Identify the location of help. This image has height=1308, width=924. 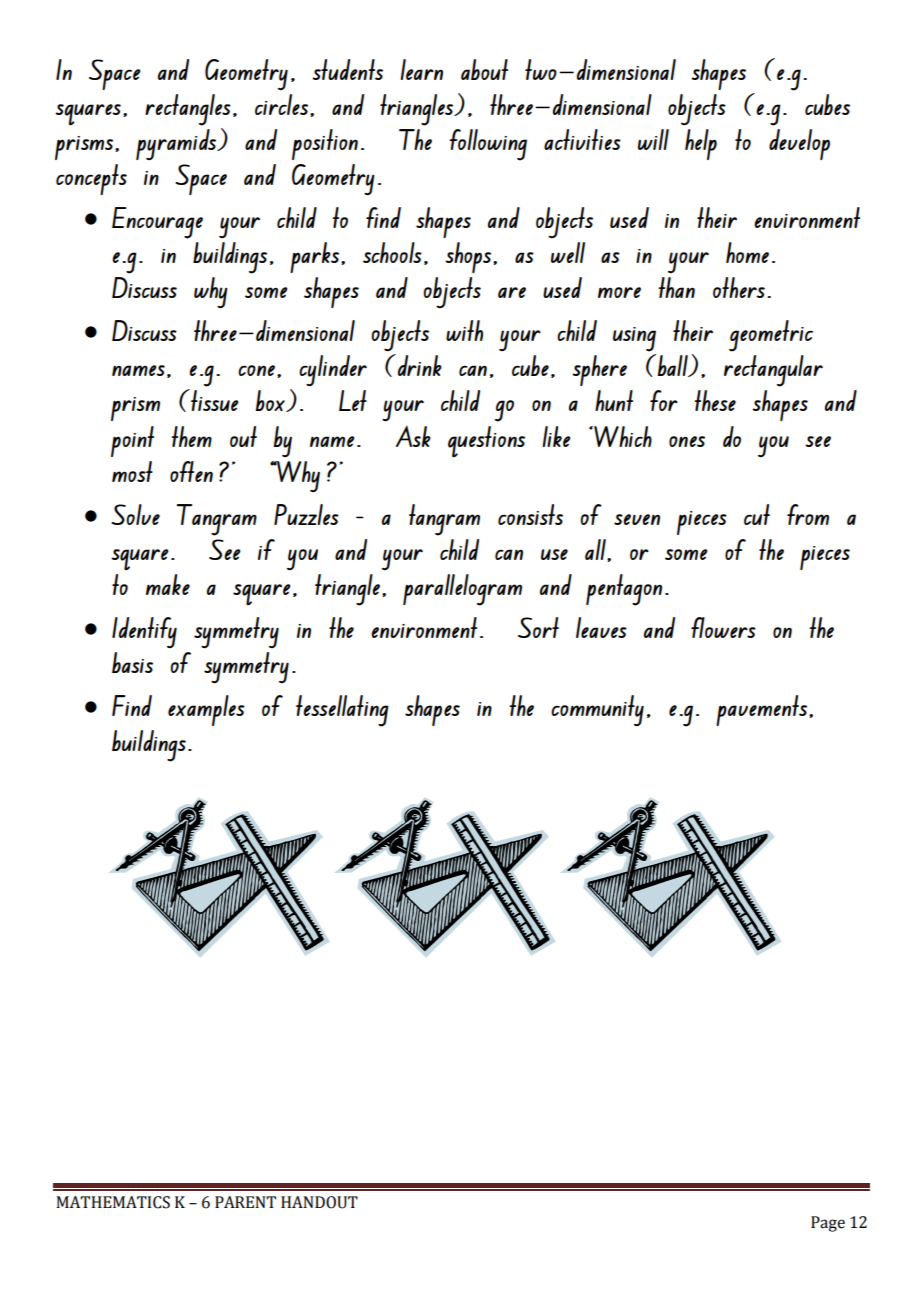
(701, 144).
